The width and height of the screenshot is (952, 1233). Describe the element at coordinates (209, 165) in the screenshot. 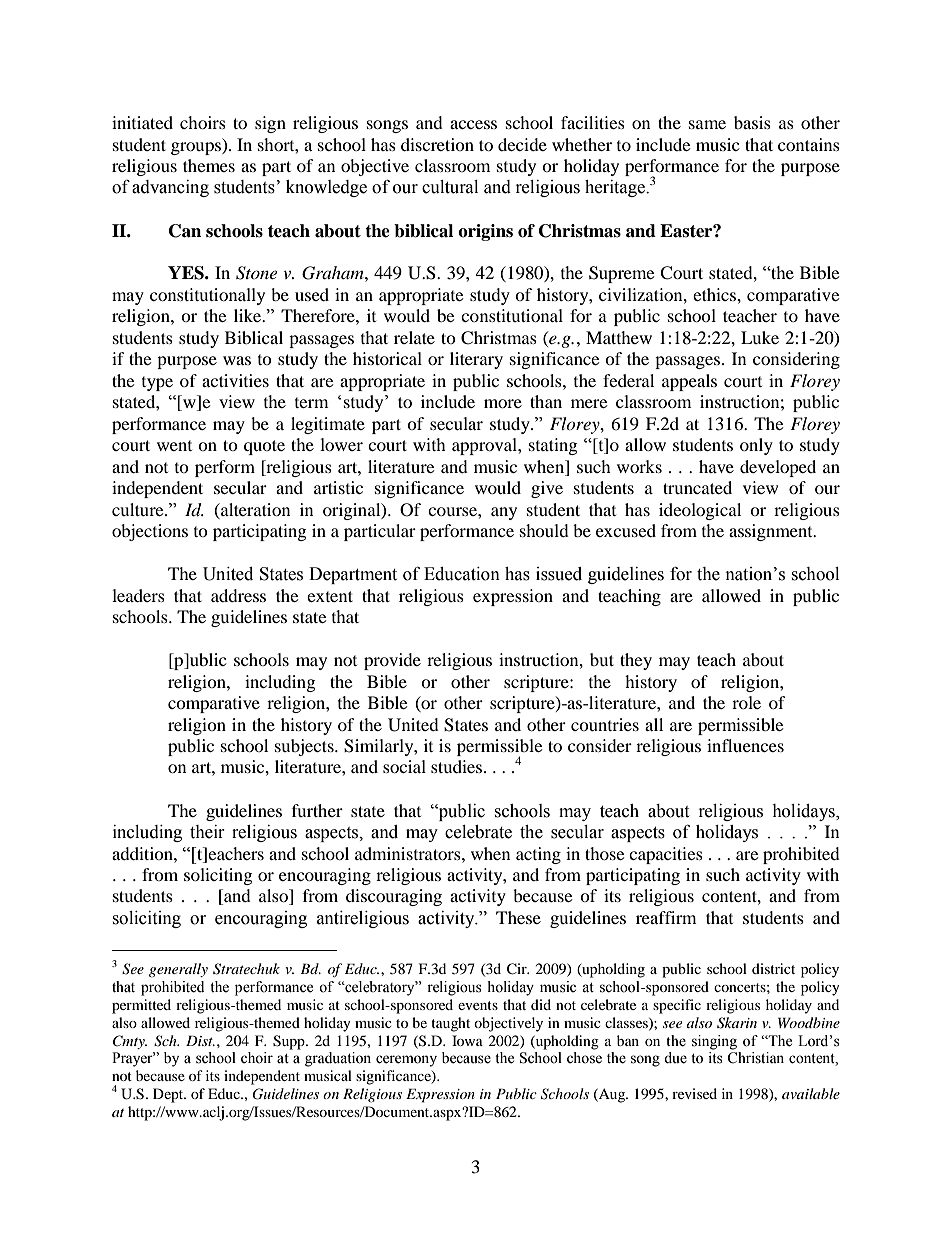

I see `themes` at that location.
